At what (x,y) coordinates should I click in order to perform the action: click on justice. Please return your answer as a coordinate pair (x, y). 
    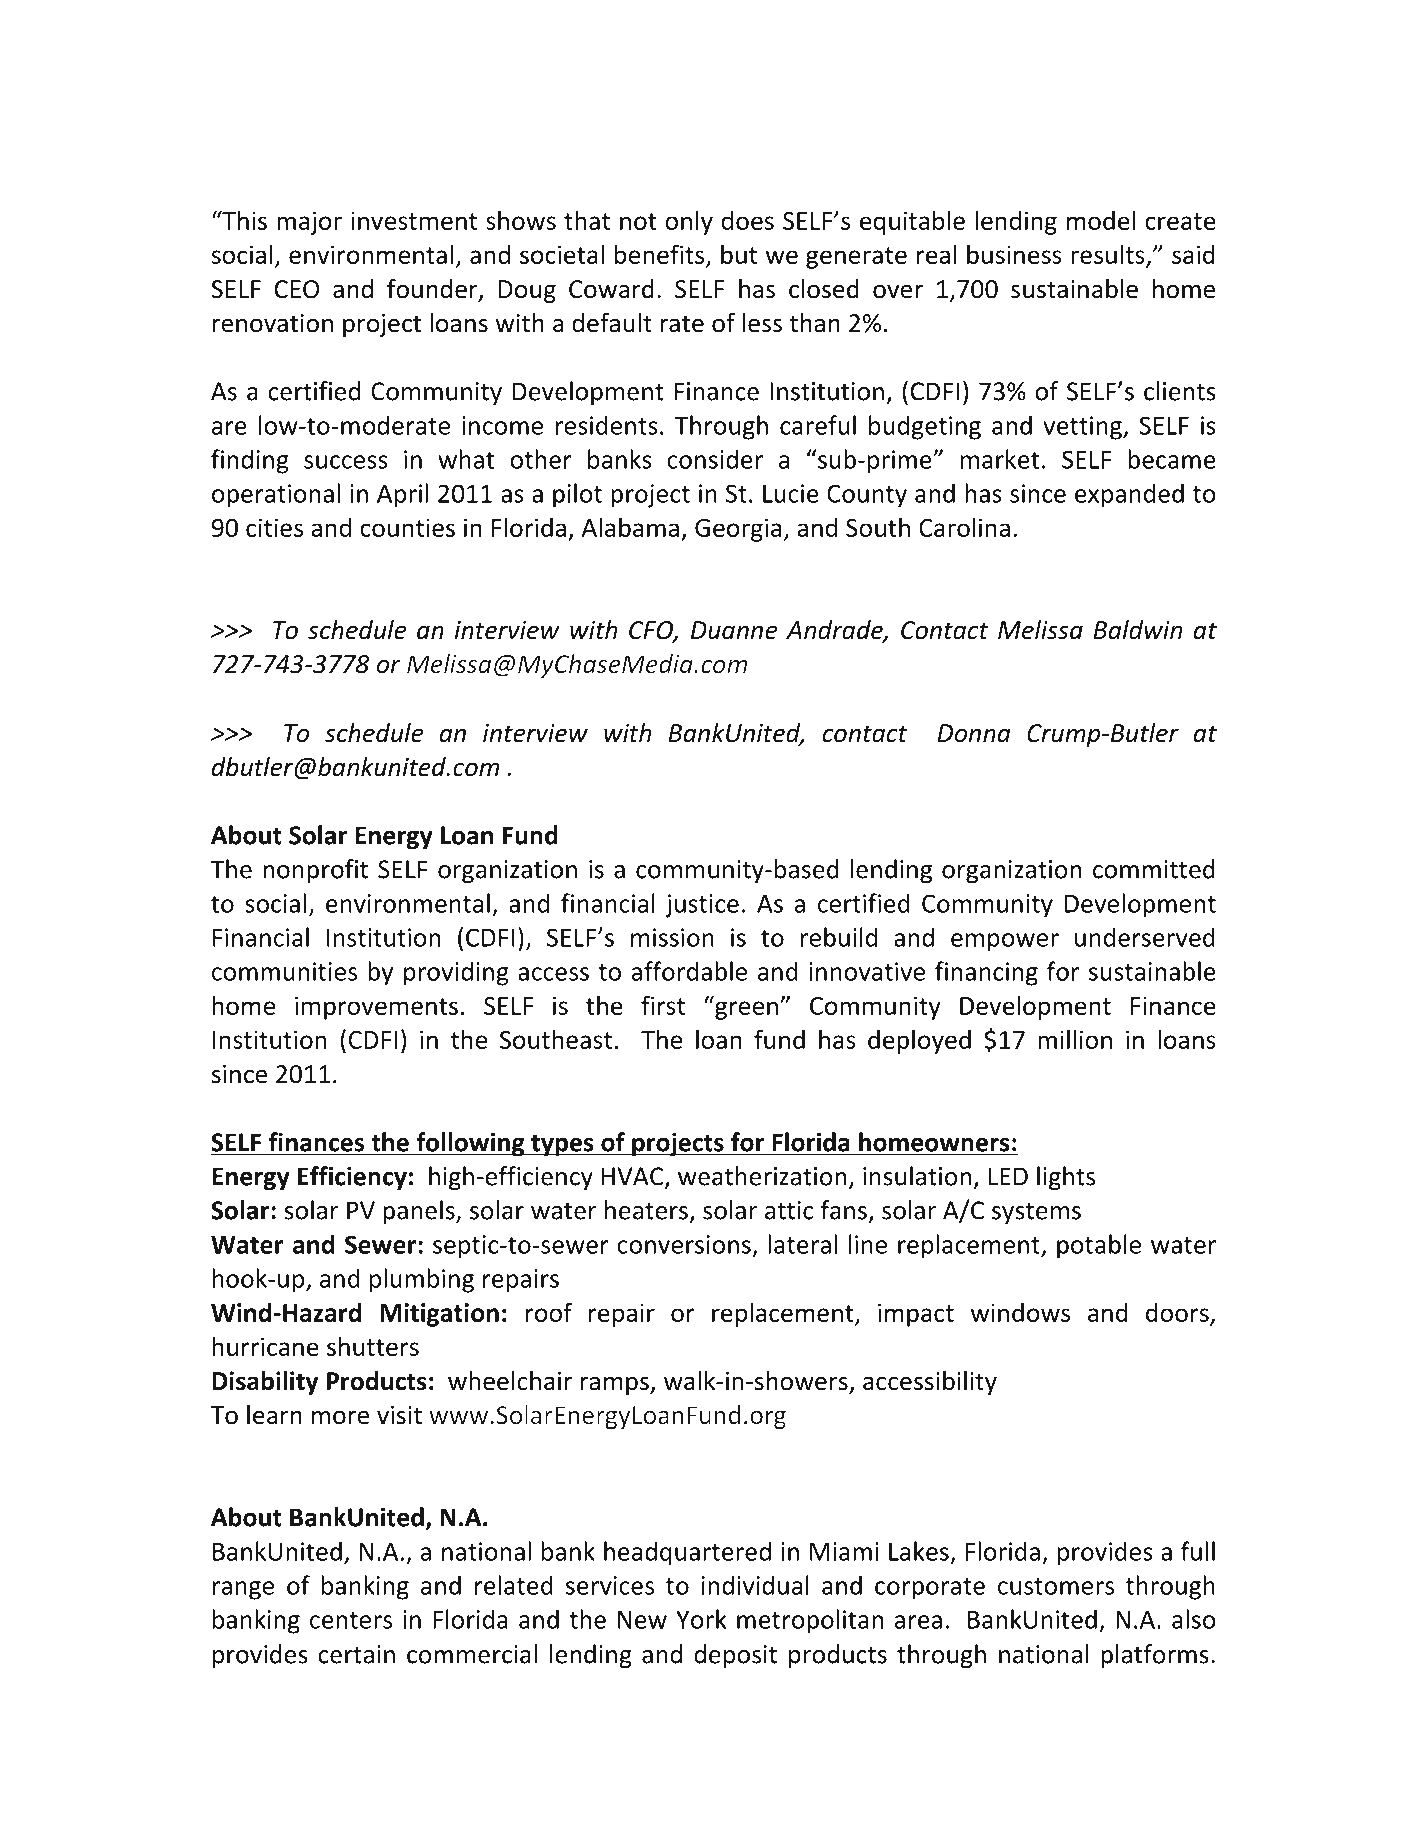
    Looking at the image, I should click on (702, 906).
